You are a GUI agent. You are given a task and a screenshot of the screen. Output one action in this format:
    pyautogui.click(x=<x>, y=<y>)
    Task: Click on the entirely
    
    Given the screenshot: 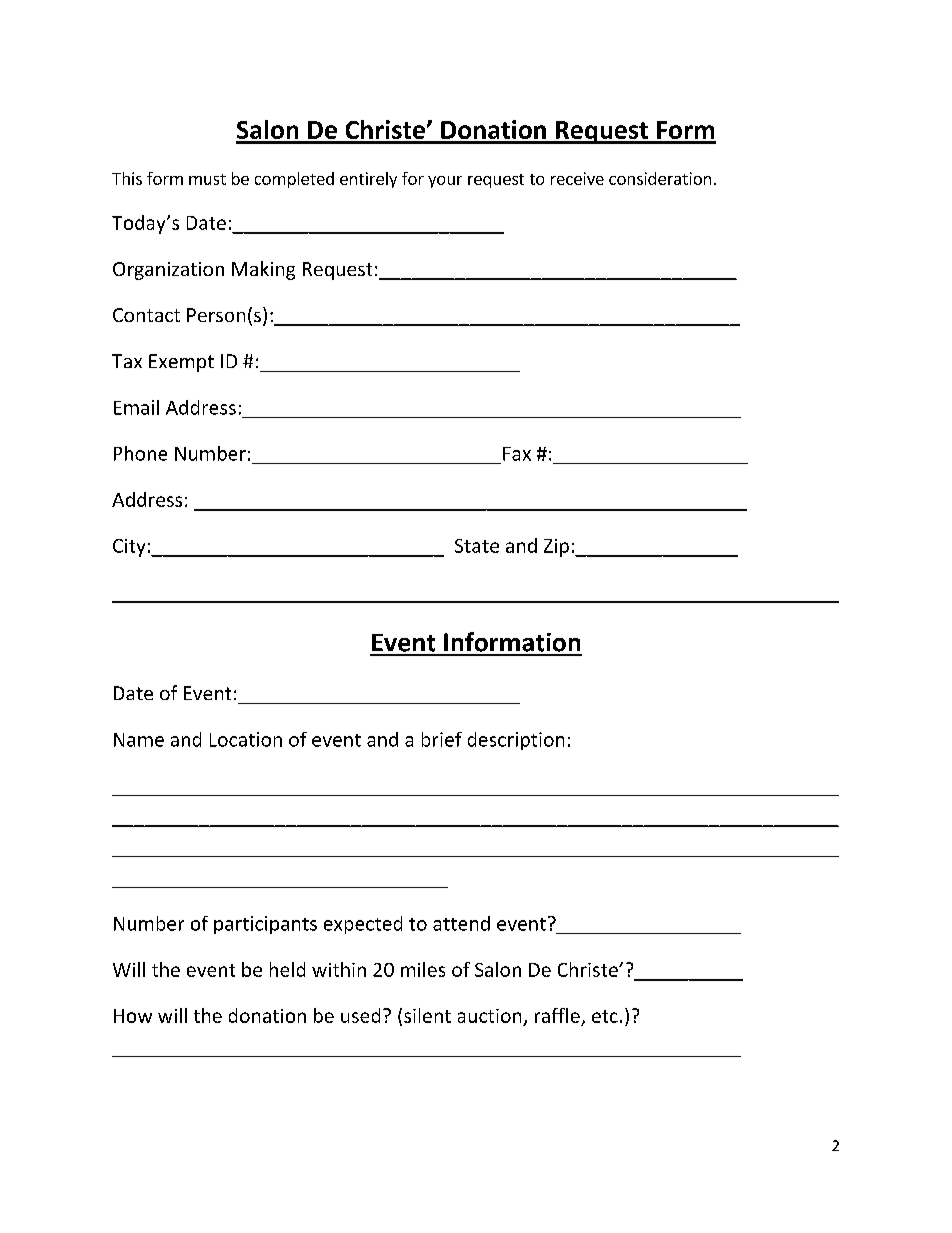 What is the action you would take?
    pyautogui.click(x=368, y=180)
